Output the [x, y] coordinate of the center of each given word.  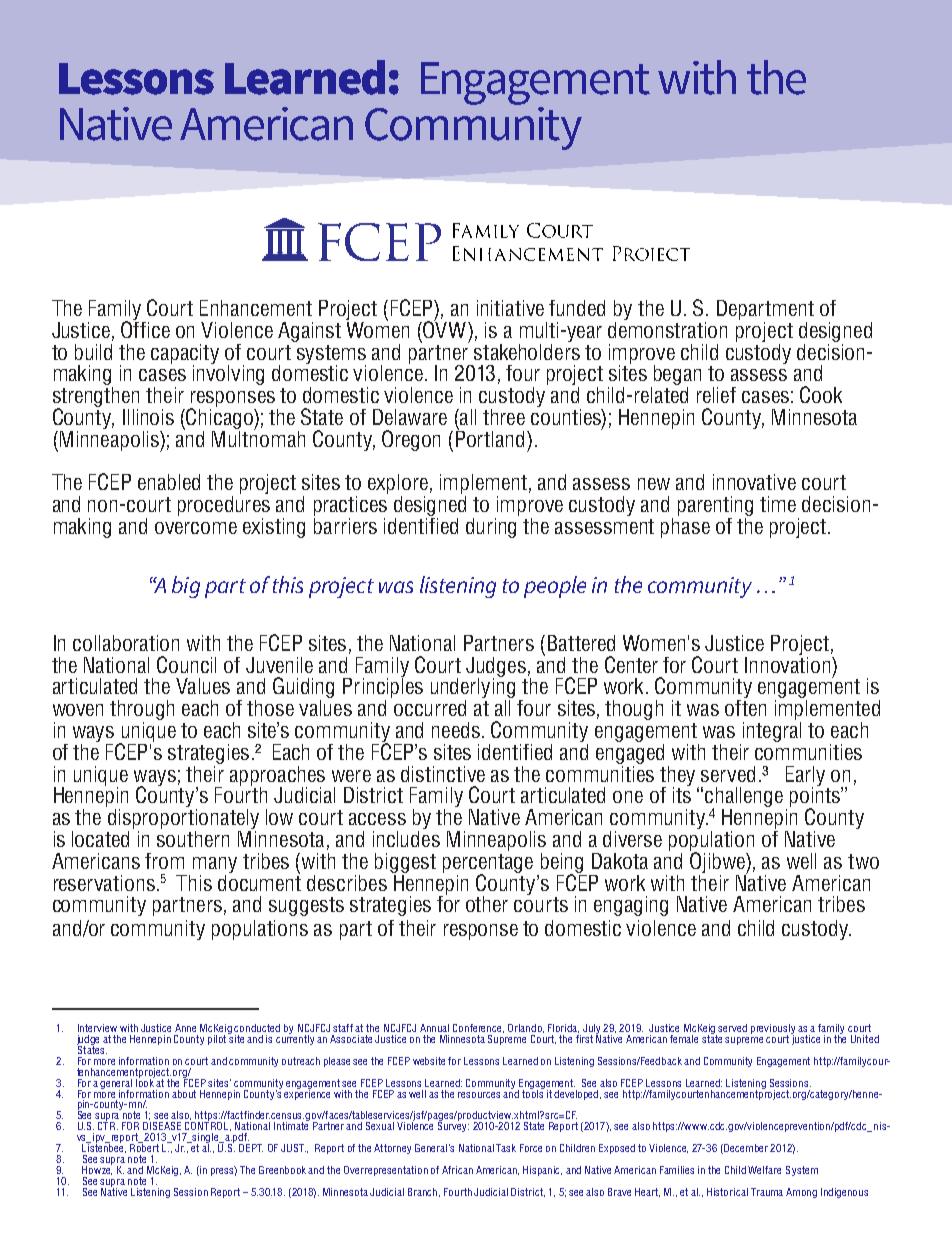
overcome [196, 528]
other [487, 904]
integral [770, 732]
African [457, 1170]
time [778, 504]
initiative [510, 308]
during [492, 526]
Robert [144, 1147]
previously [773, 1030]
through [142, 711]
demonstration [667, 328]
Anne [185, 1028]
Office [145, 328]
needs [457, 730]
